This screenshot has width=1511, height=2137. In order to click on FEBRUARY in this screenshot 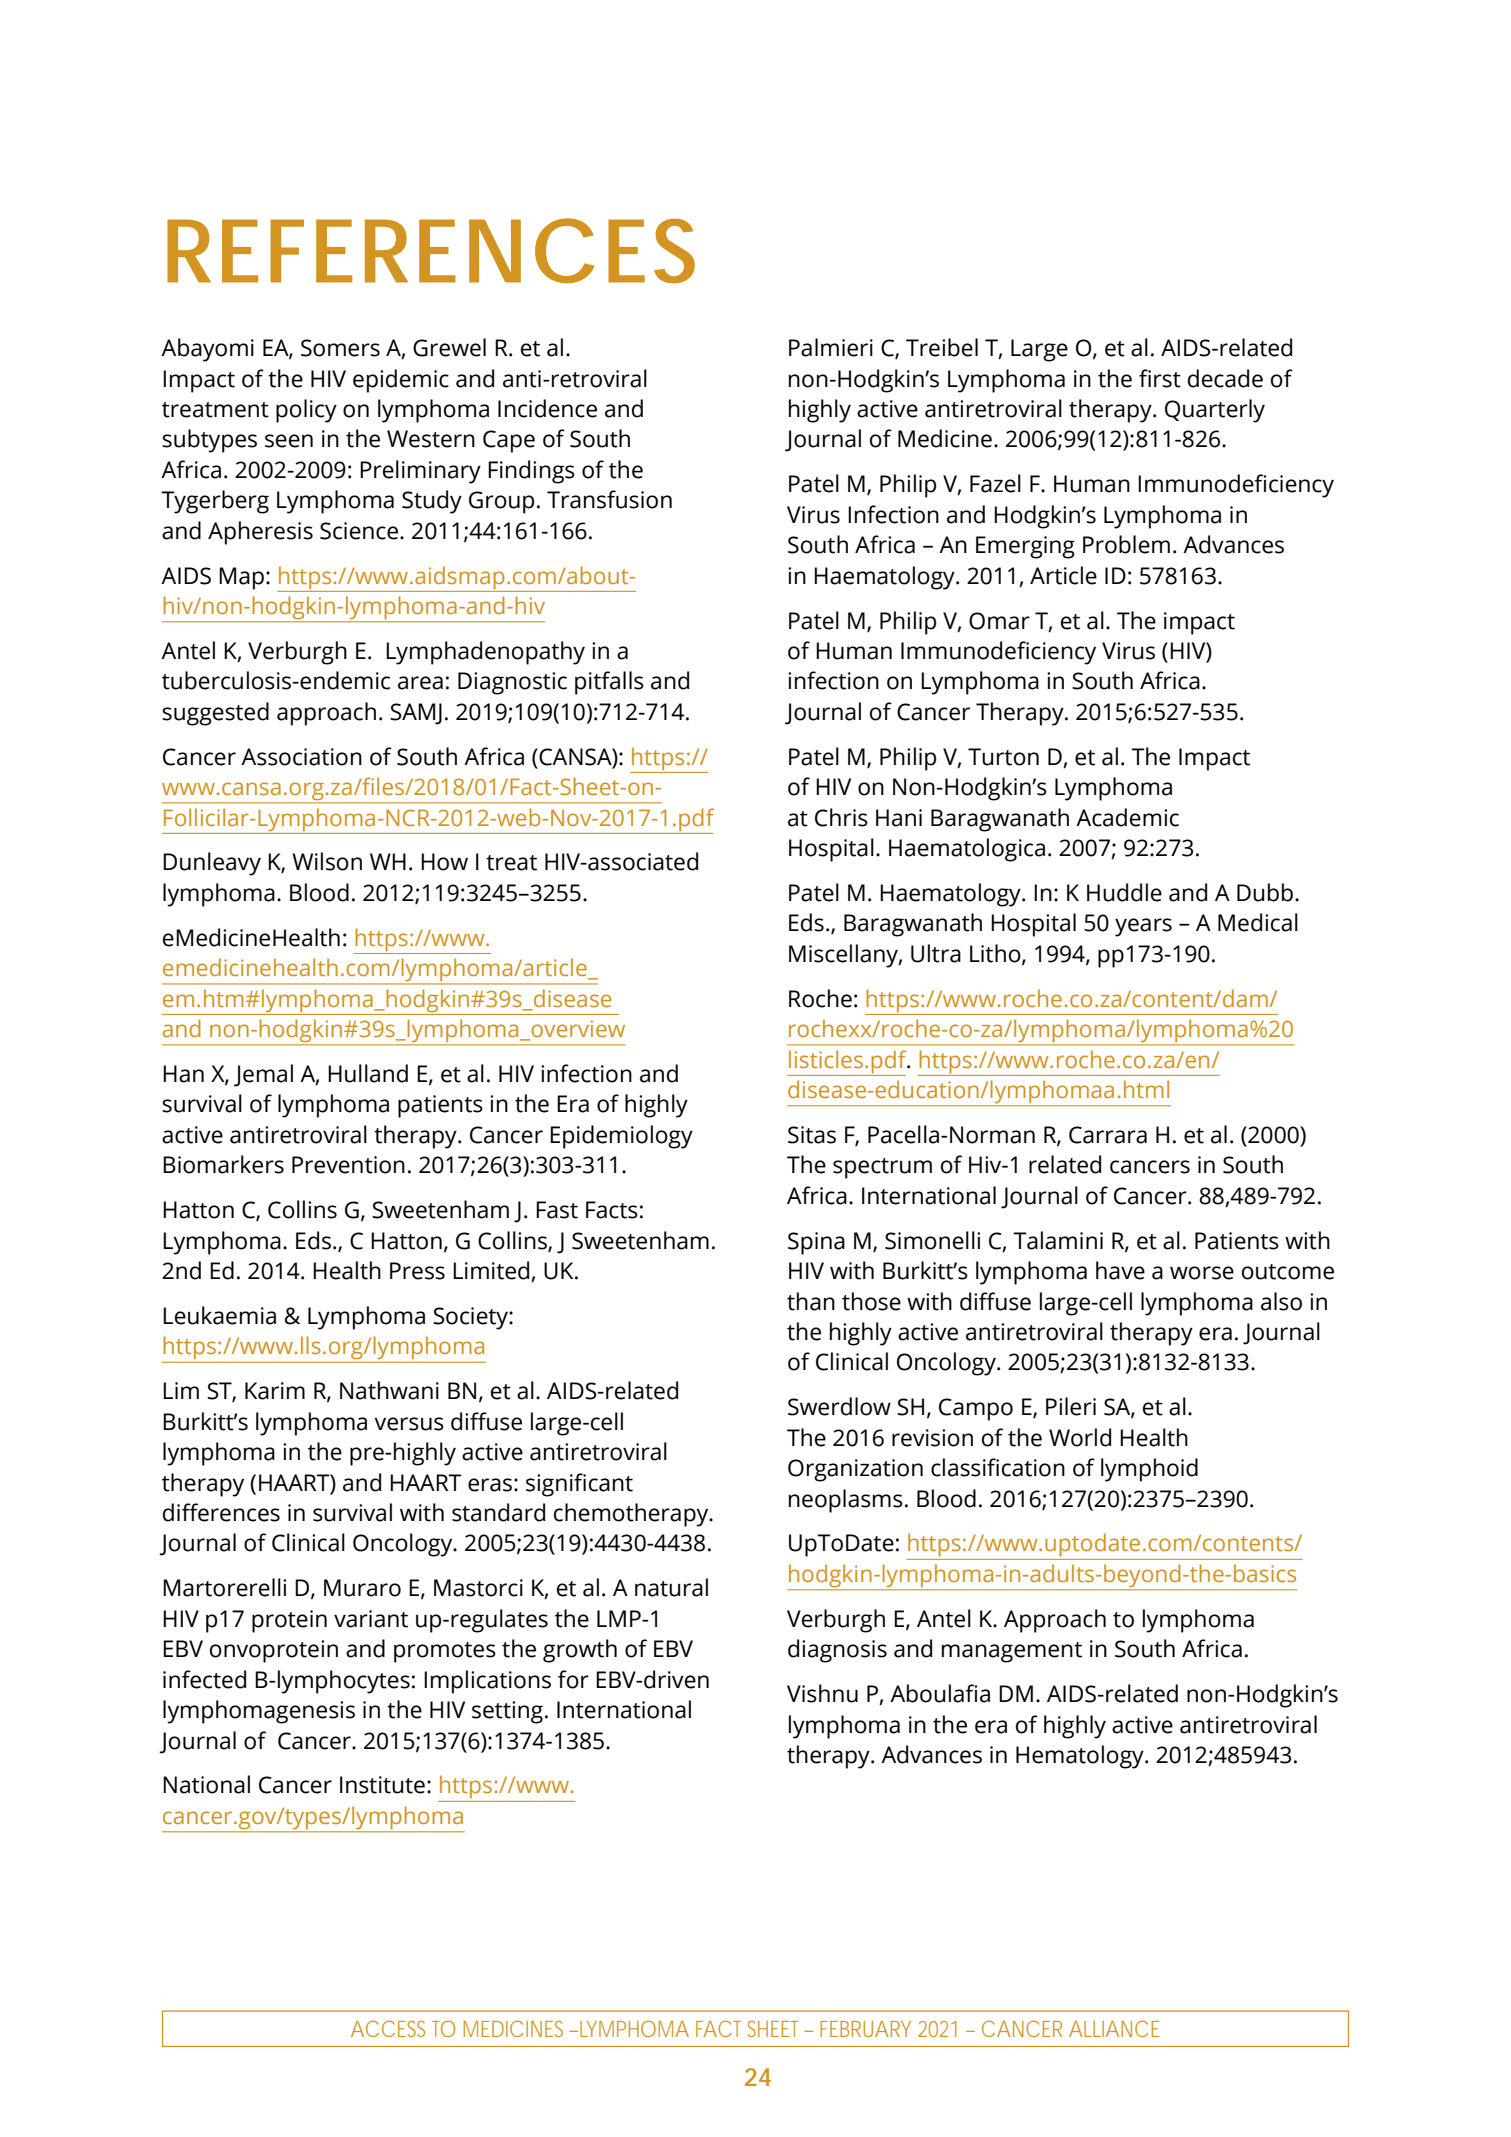, I will do `click(865, 2029)`.
